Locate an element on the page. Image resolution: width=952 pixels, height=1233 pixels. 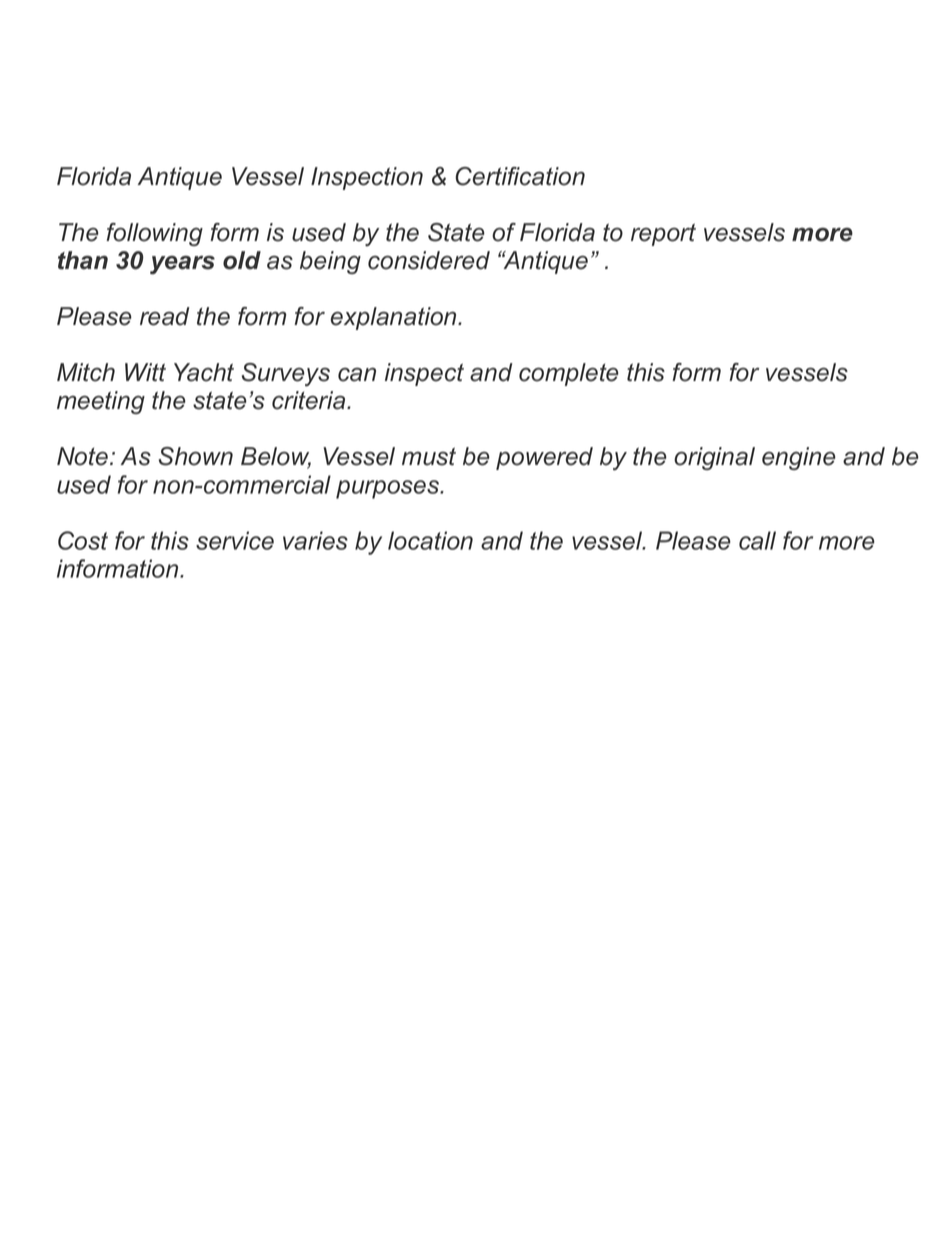
report is located at coordinates (663, 234).
